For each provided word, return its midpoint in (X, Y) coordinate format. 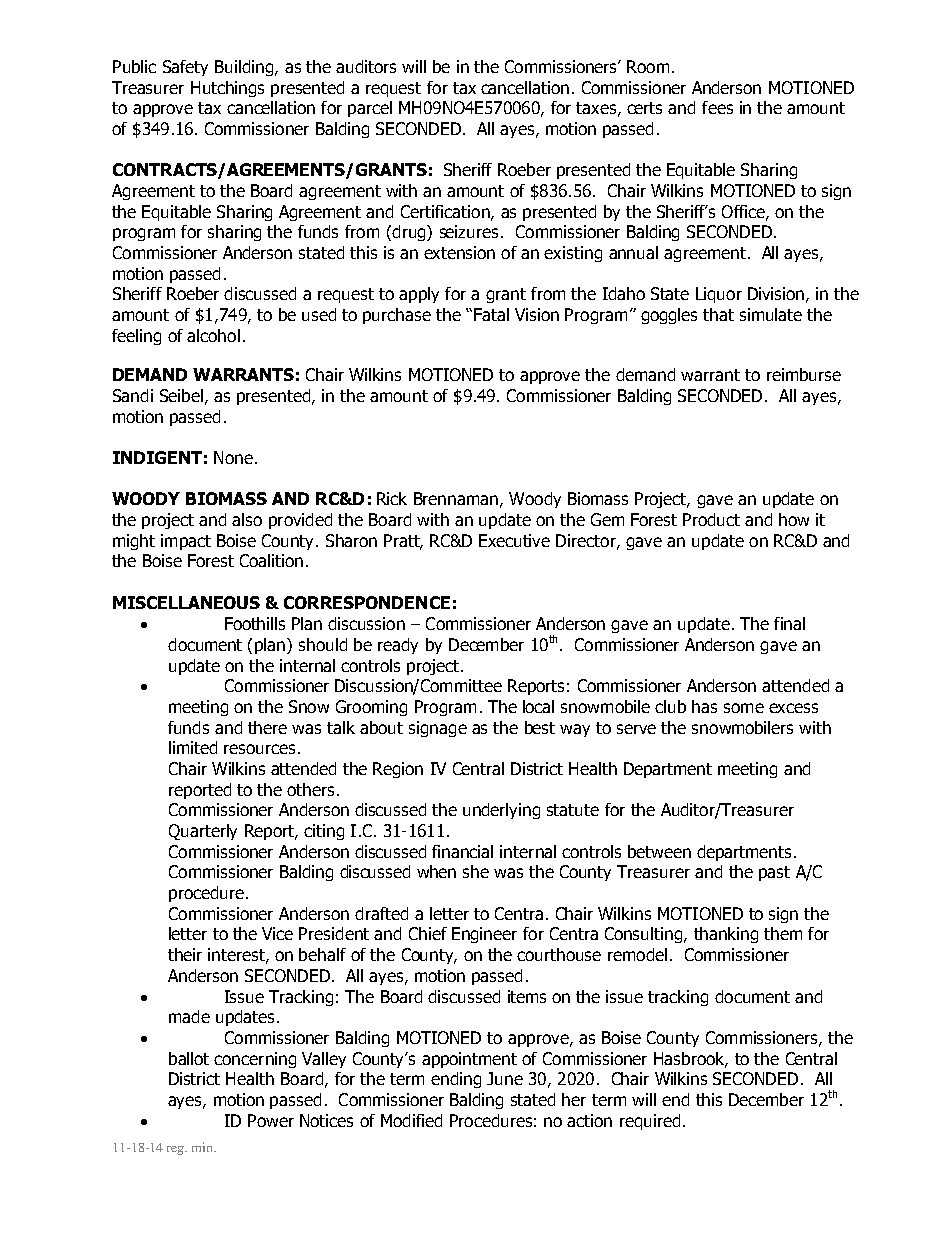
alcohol (213, 335)
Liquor (719, 295)
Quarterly (203, 832)
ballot (189, 1058)
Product (711, 519)
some (744, 708)
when (436, 871)
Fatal (491, 314)
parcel (370, 109)
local (538, 706)
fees (717, 107)
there (267, 727)
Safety (185, 68)
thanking (726, 935)
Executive (514, 540)
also (247, 519)
